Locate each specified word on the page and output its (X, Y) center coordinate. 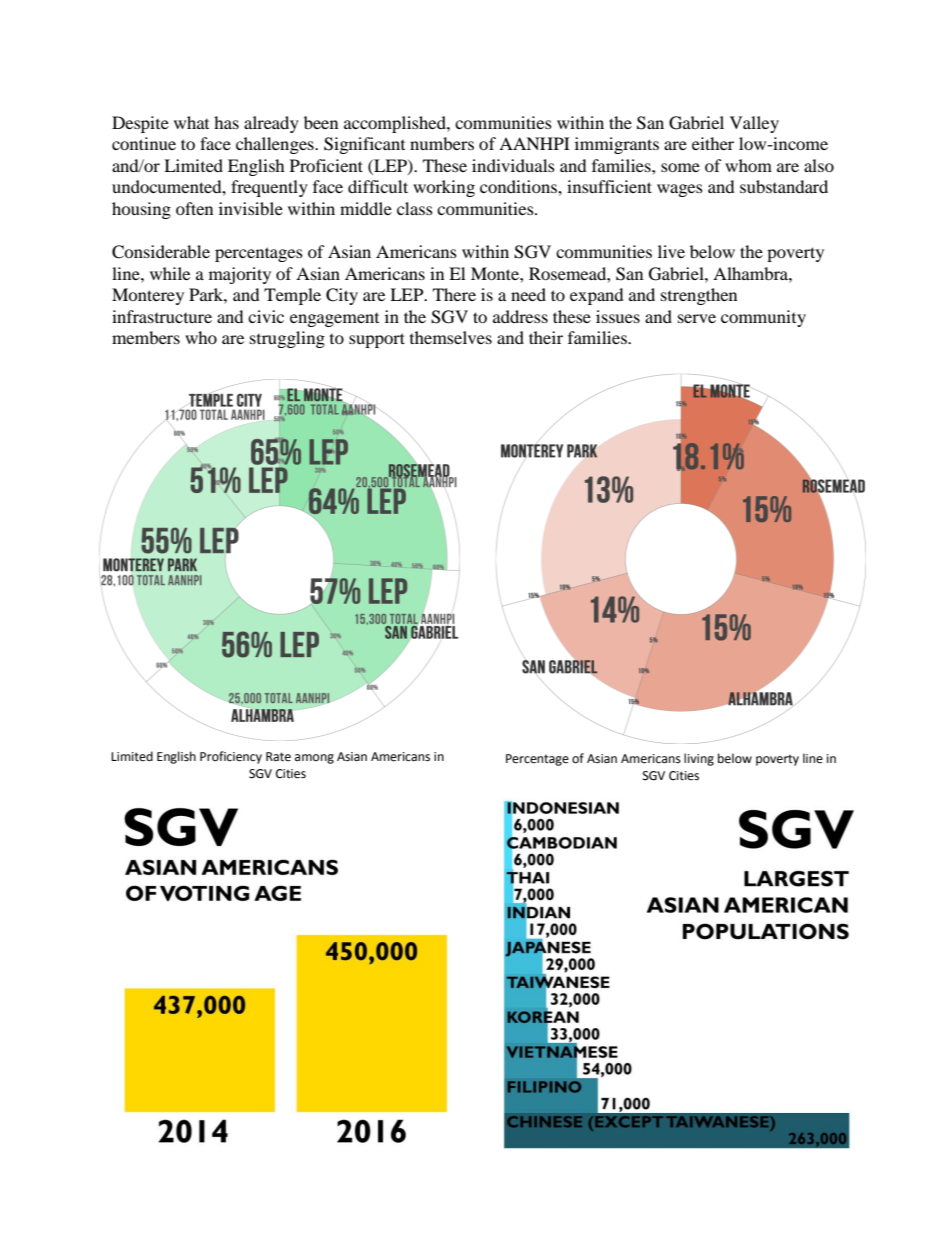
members (146, 337)
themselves (451, 337)
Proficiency (231, 757)
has (226, 122)
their (546, 337)
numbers (442, 143)
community (763, 318)
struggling (287, 339)
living (699, 759)
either (713, 143)
